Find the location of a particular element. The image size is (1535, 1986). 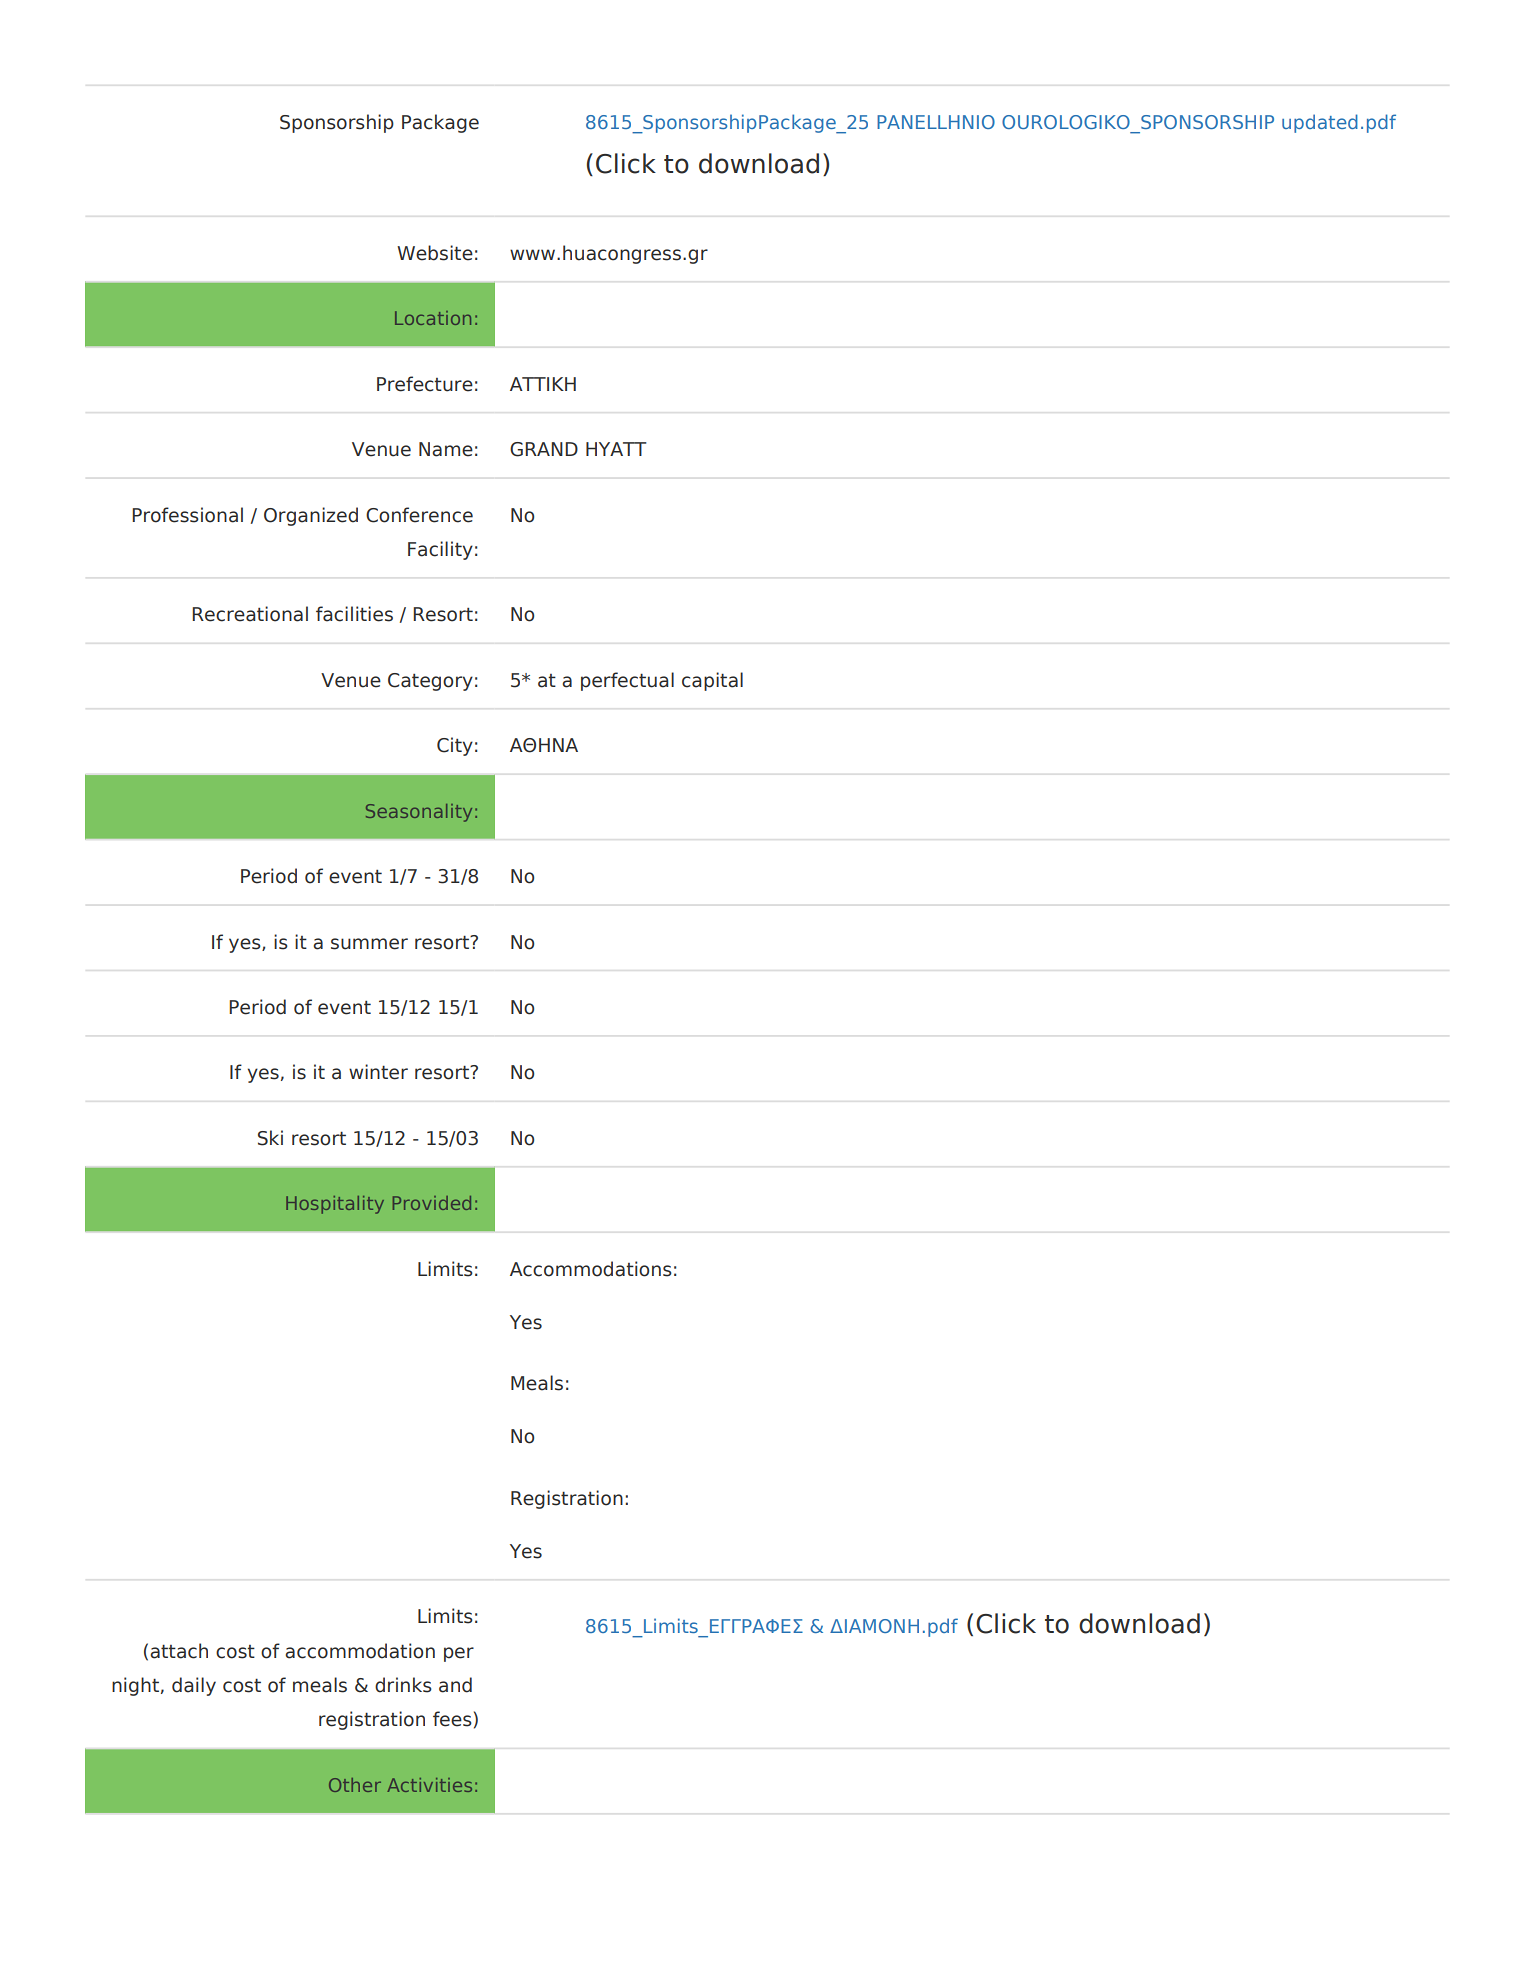

Ski is located at coordinates (270, 1138).
